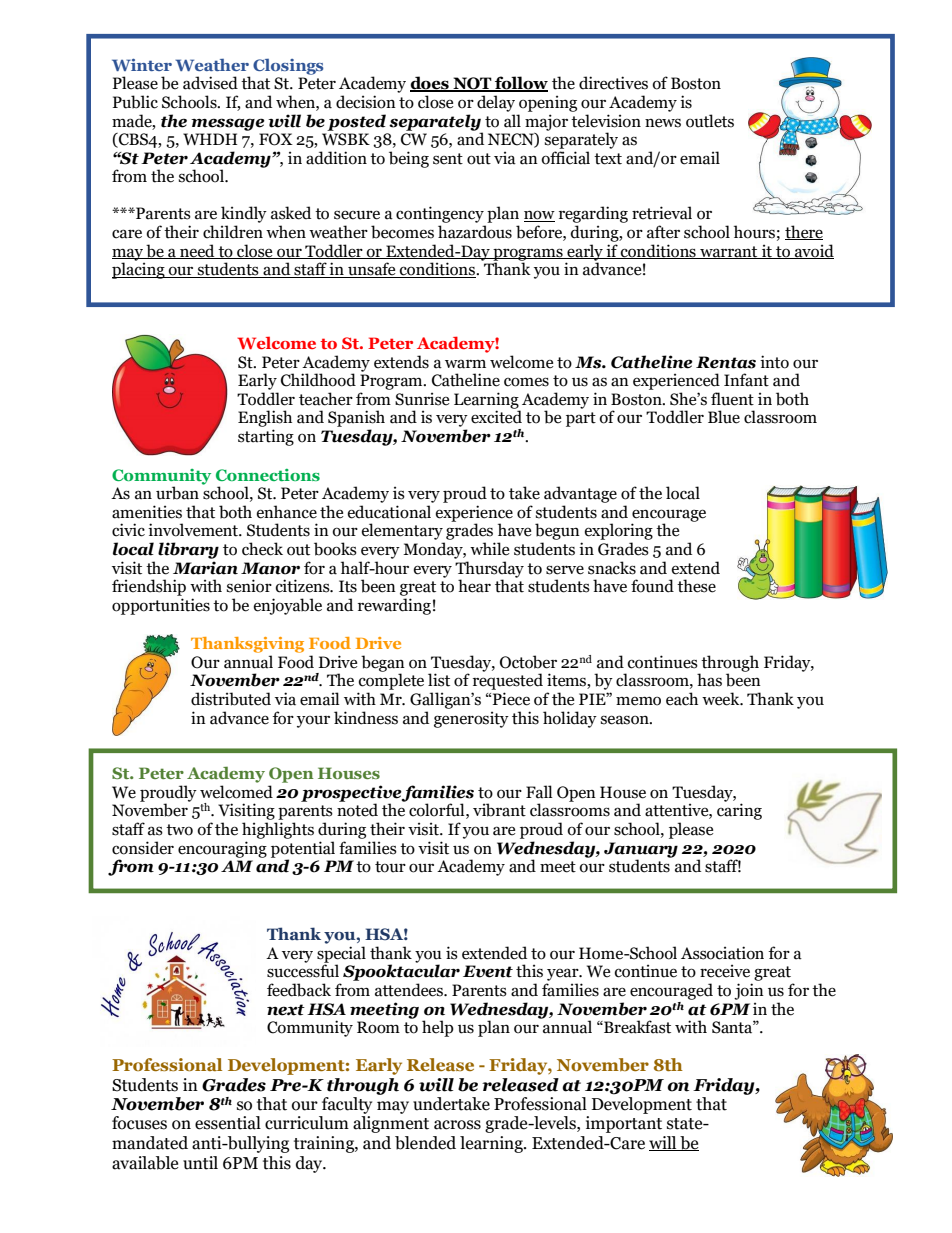  Describe the element at coordinates (465, 364) in the image. I see `warm` at that location.
